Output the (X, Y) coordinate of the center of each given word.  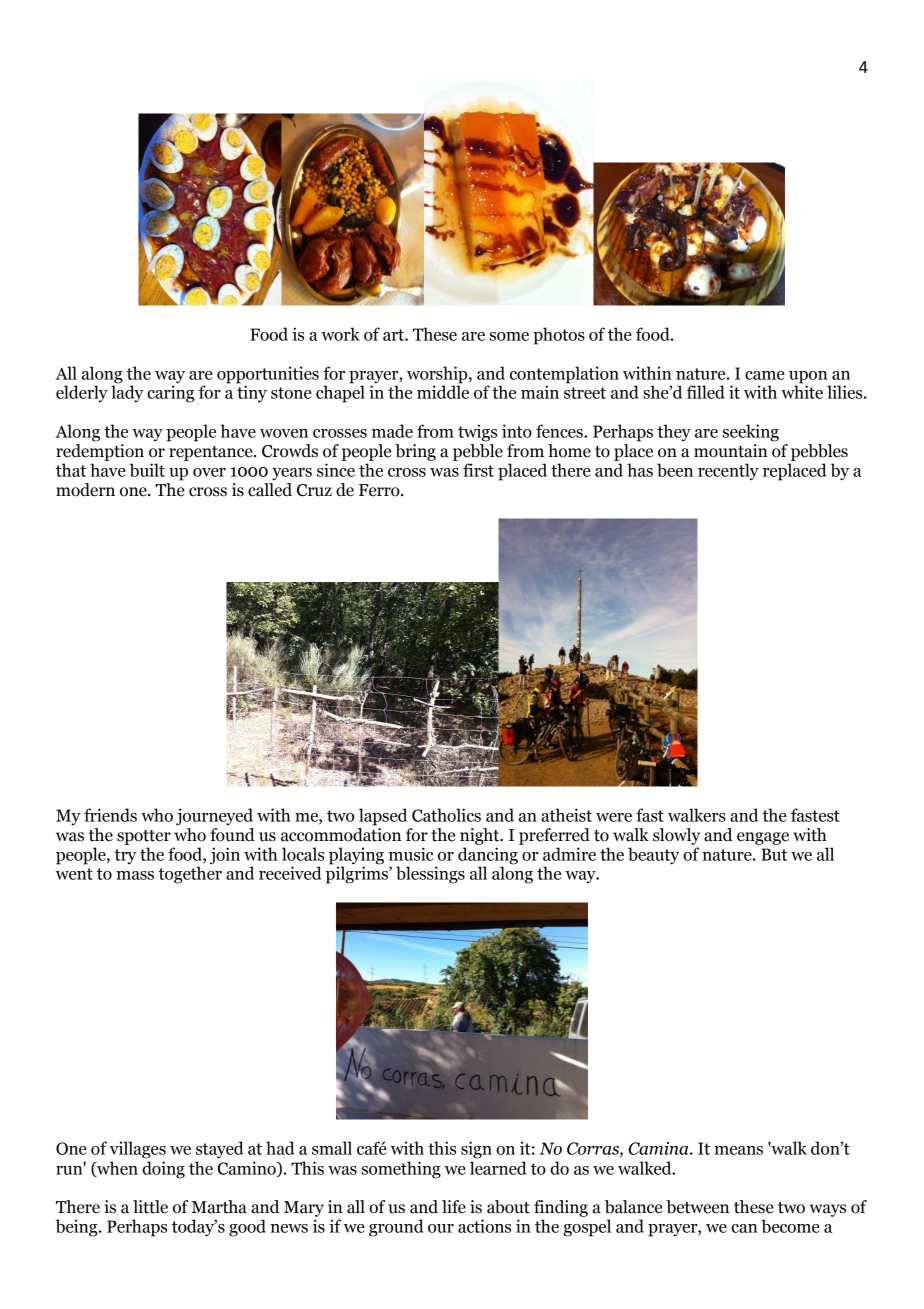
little (150, 1207)
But (774, 854)
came (765, 375)
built (147, 470)
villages (137, 1150)
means (738, 1150)
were (614, 817)
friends (110, 815)
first (478, 470)
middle (443, 391)
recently (728, 472)
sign (476, 1150)
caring (171, 394)
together (190, 874)
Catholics (446, 815)
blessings (430, 875)
